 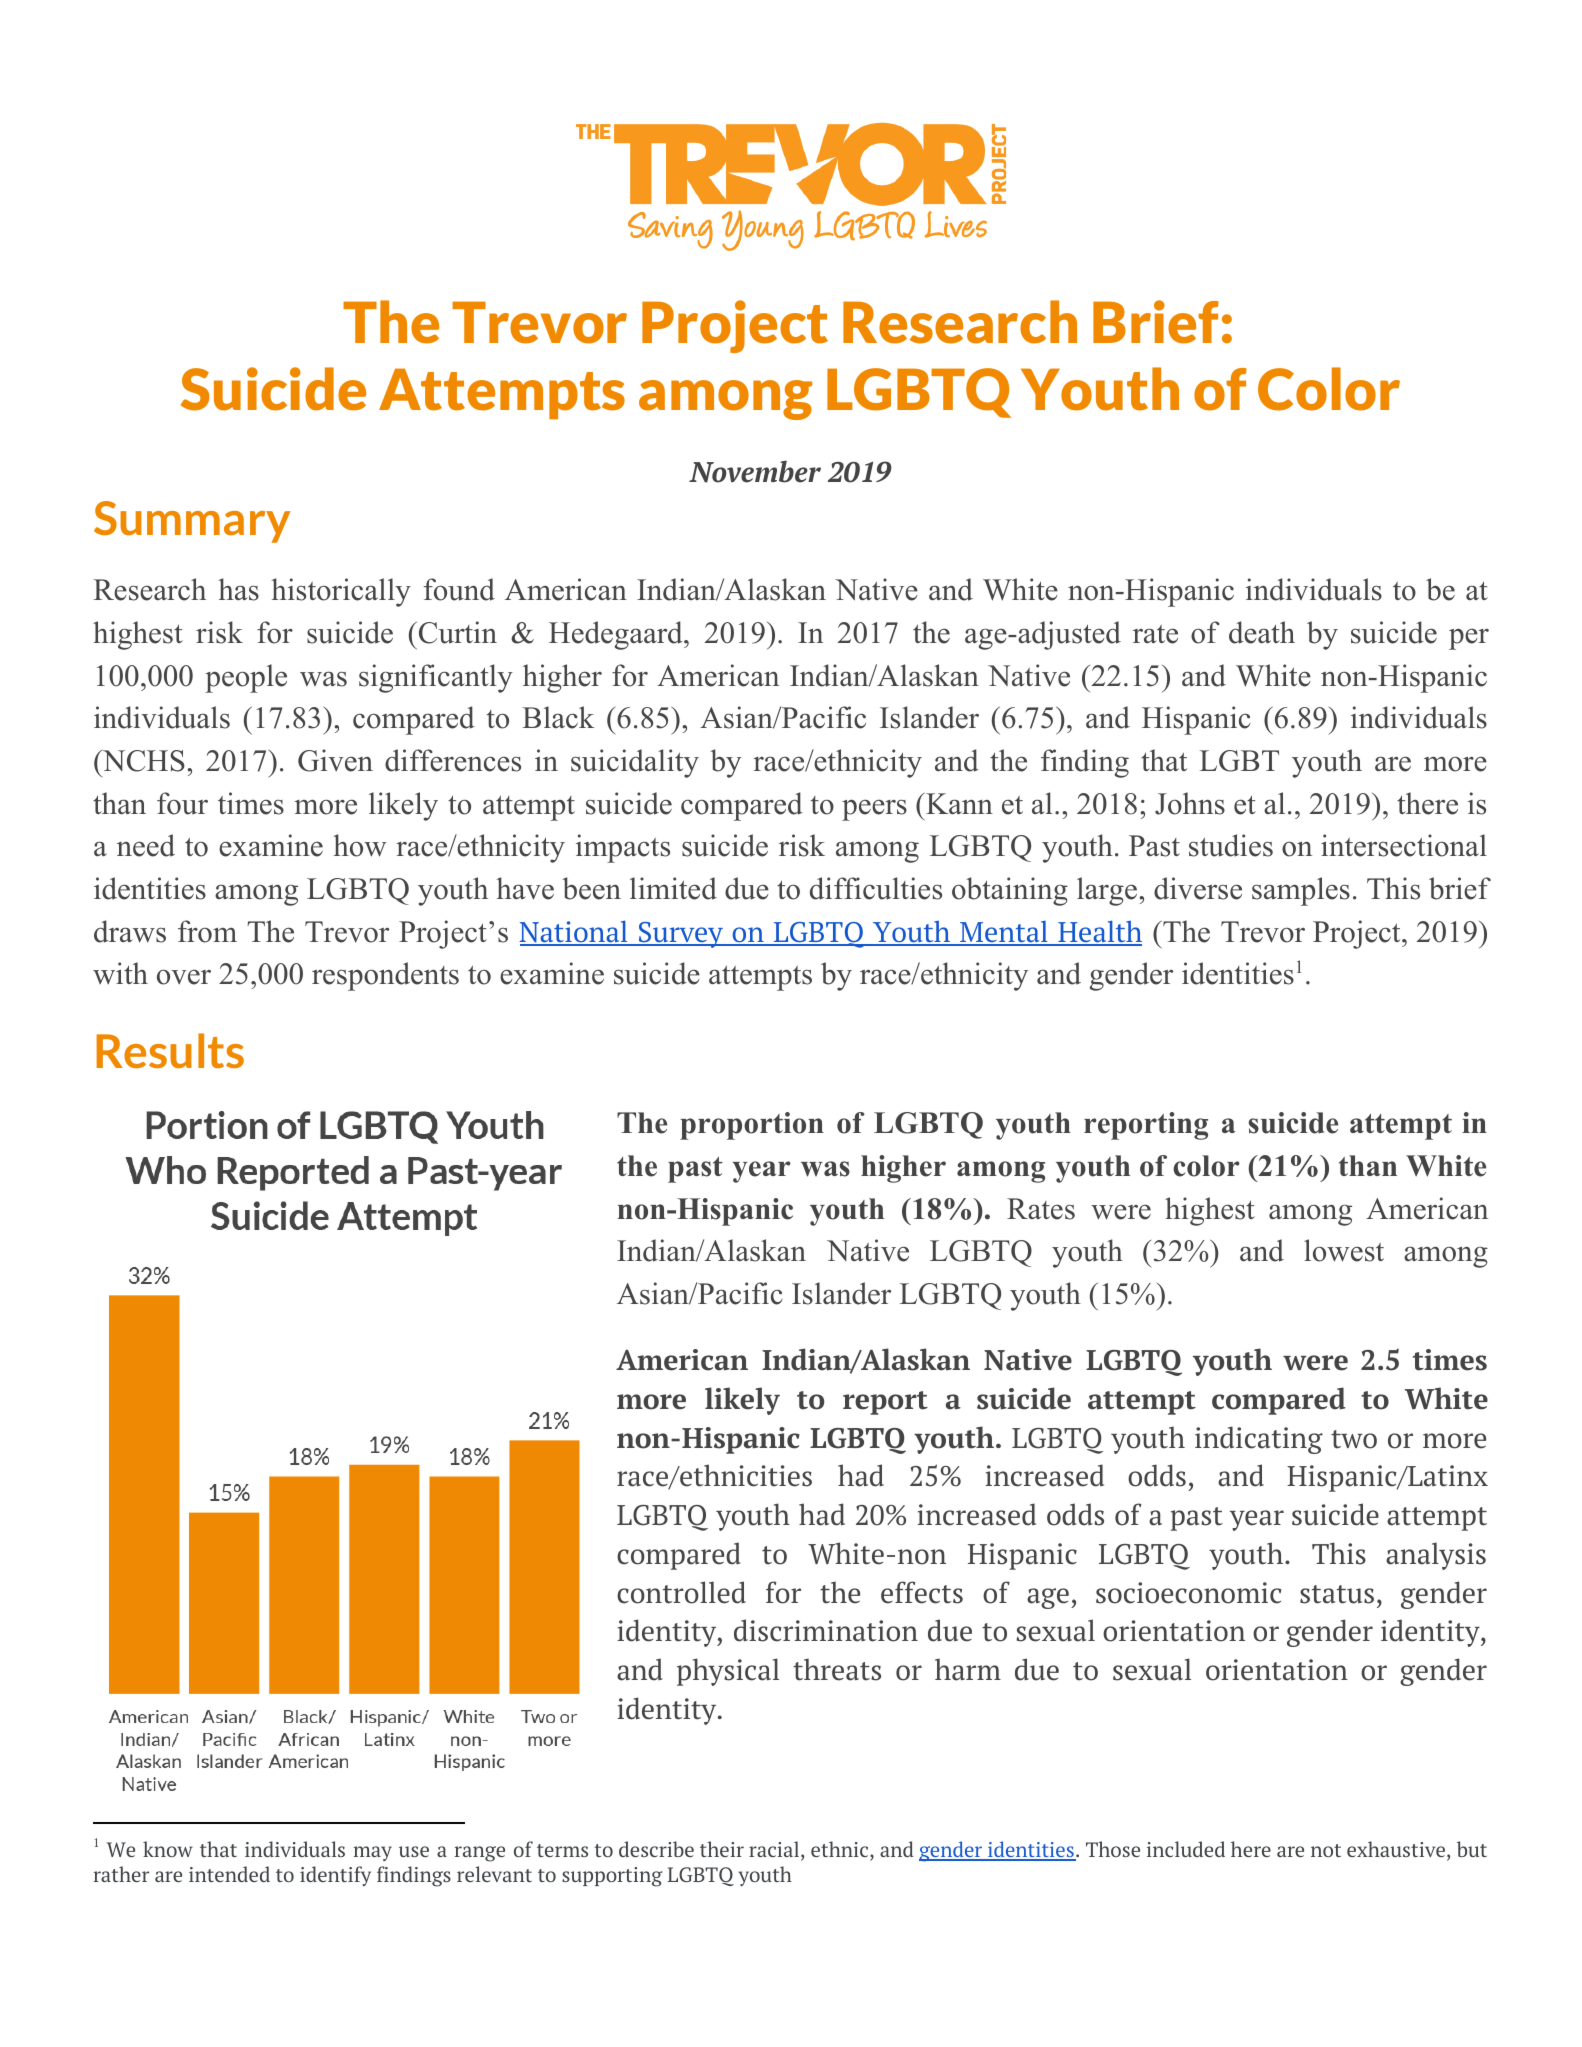 What do you see at coordinates (1262, 632) in the image?
I see `death` at bounding box center [1262, 632].
